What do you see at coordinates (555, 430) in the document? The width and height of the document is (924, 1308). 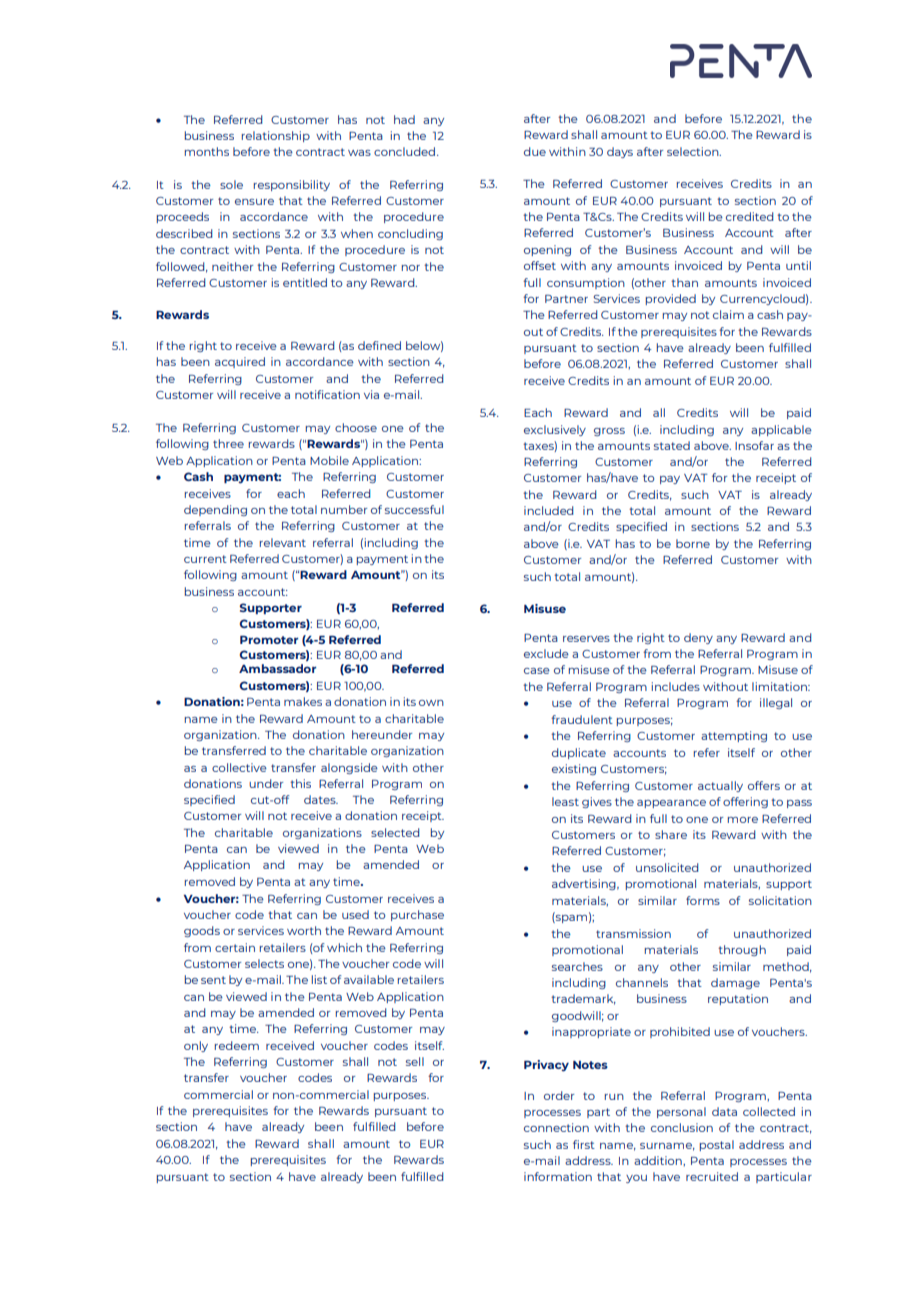 I see `exclusively` at bounding box center [555, 430].
